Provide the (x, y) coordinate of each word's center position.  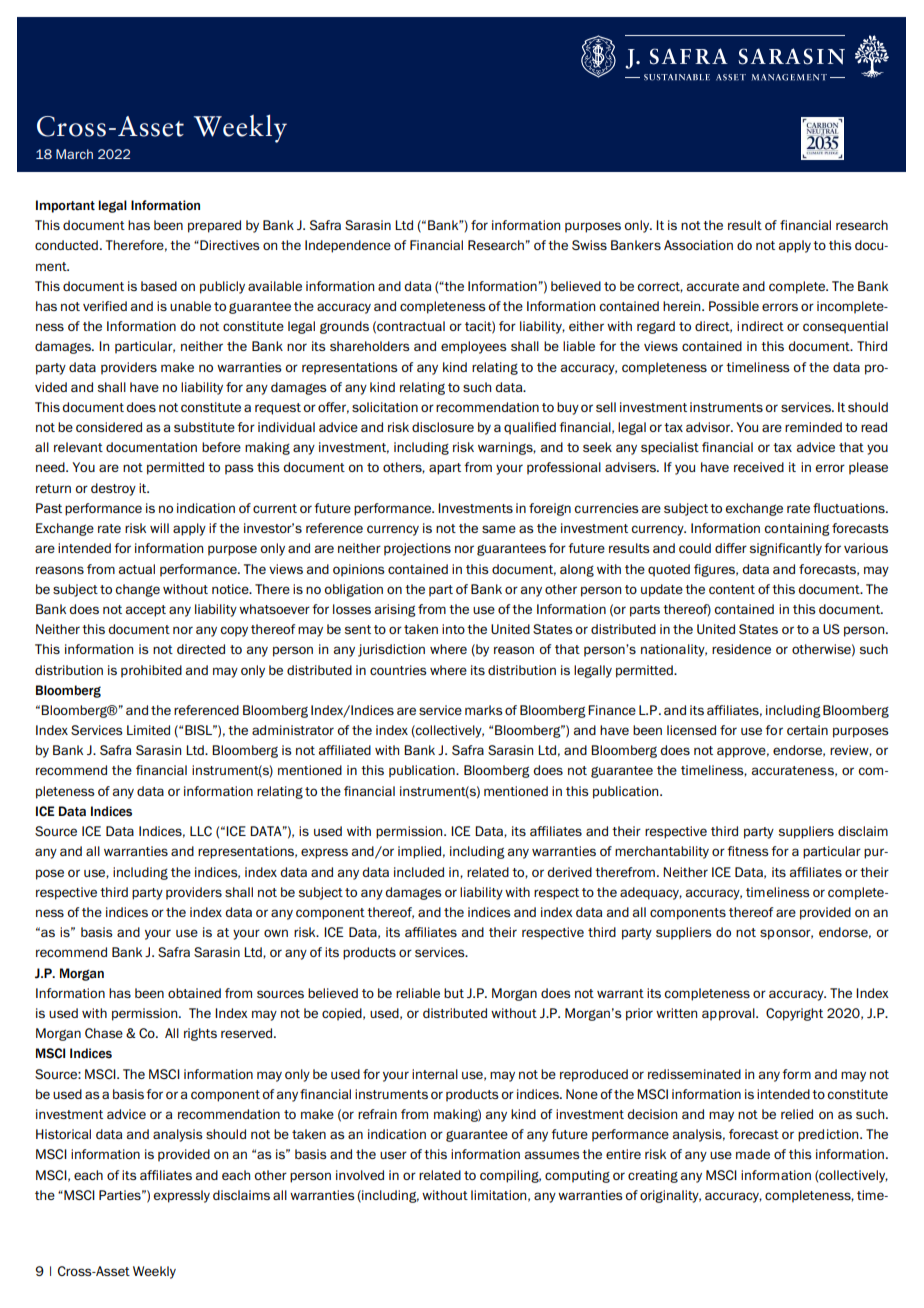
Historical (63, 1134)
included (419, 872)
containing (797, 529)
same (499, 529)
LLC (201, 831)
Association (698, 245)
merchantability (662, 852)
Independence (348, 246)
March (74, 154)
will (159, 528)
